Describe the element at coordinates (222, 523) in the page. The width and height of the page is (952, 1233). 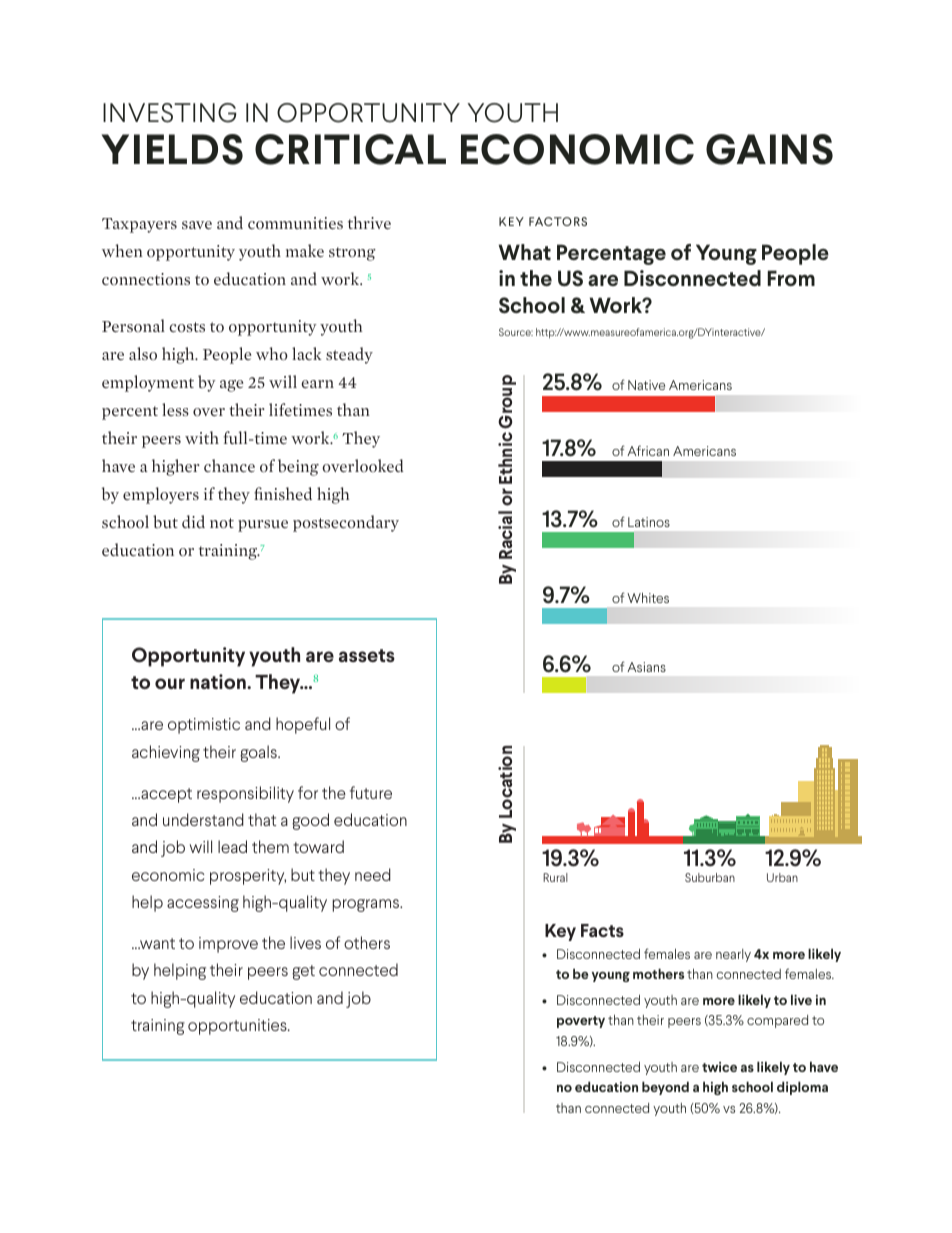
I see `not` at that location.
